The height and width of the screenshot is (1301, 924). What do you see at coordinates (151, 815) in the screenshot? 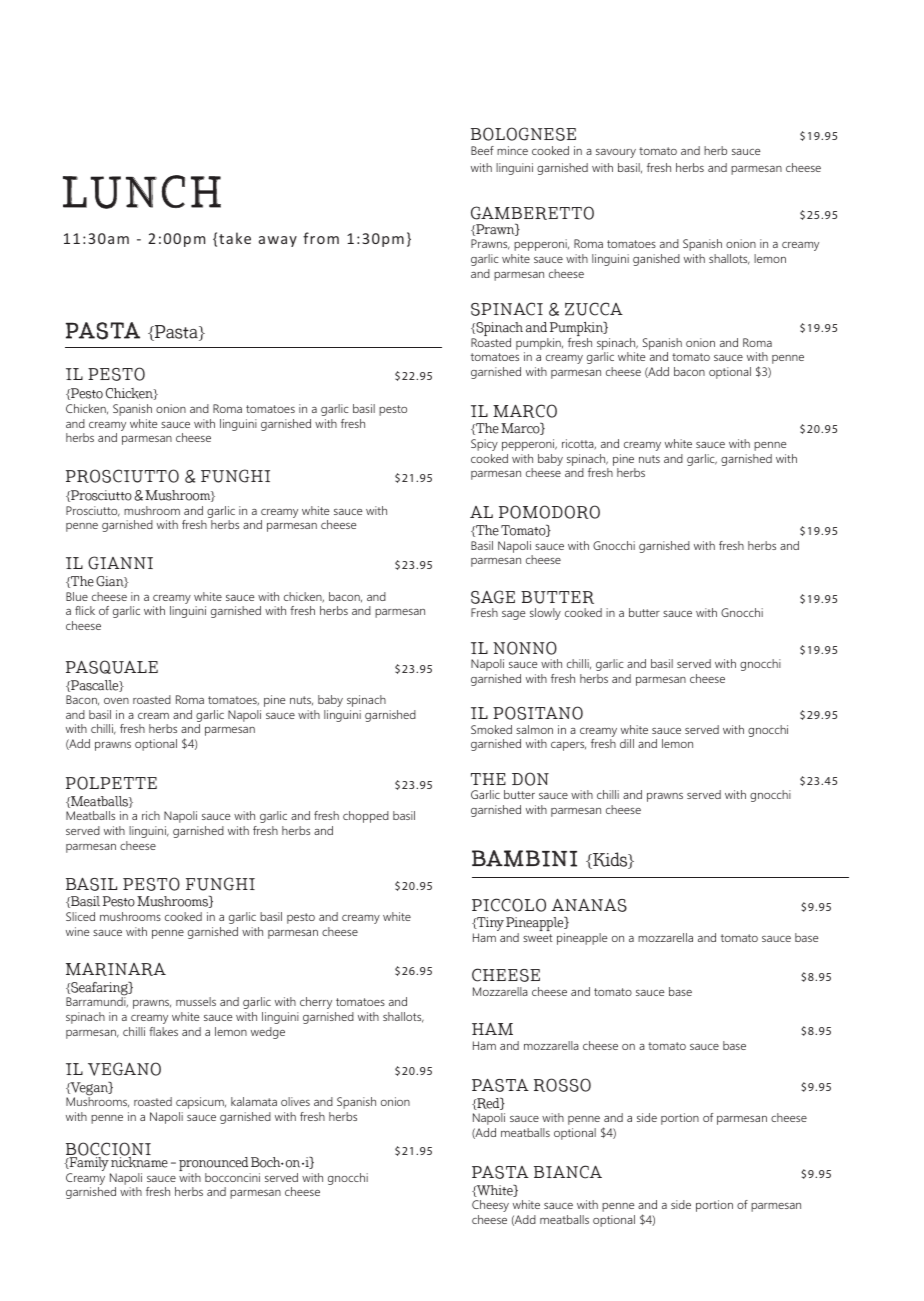
I see `rich` at bounding box center [151, 815].
